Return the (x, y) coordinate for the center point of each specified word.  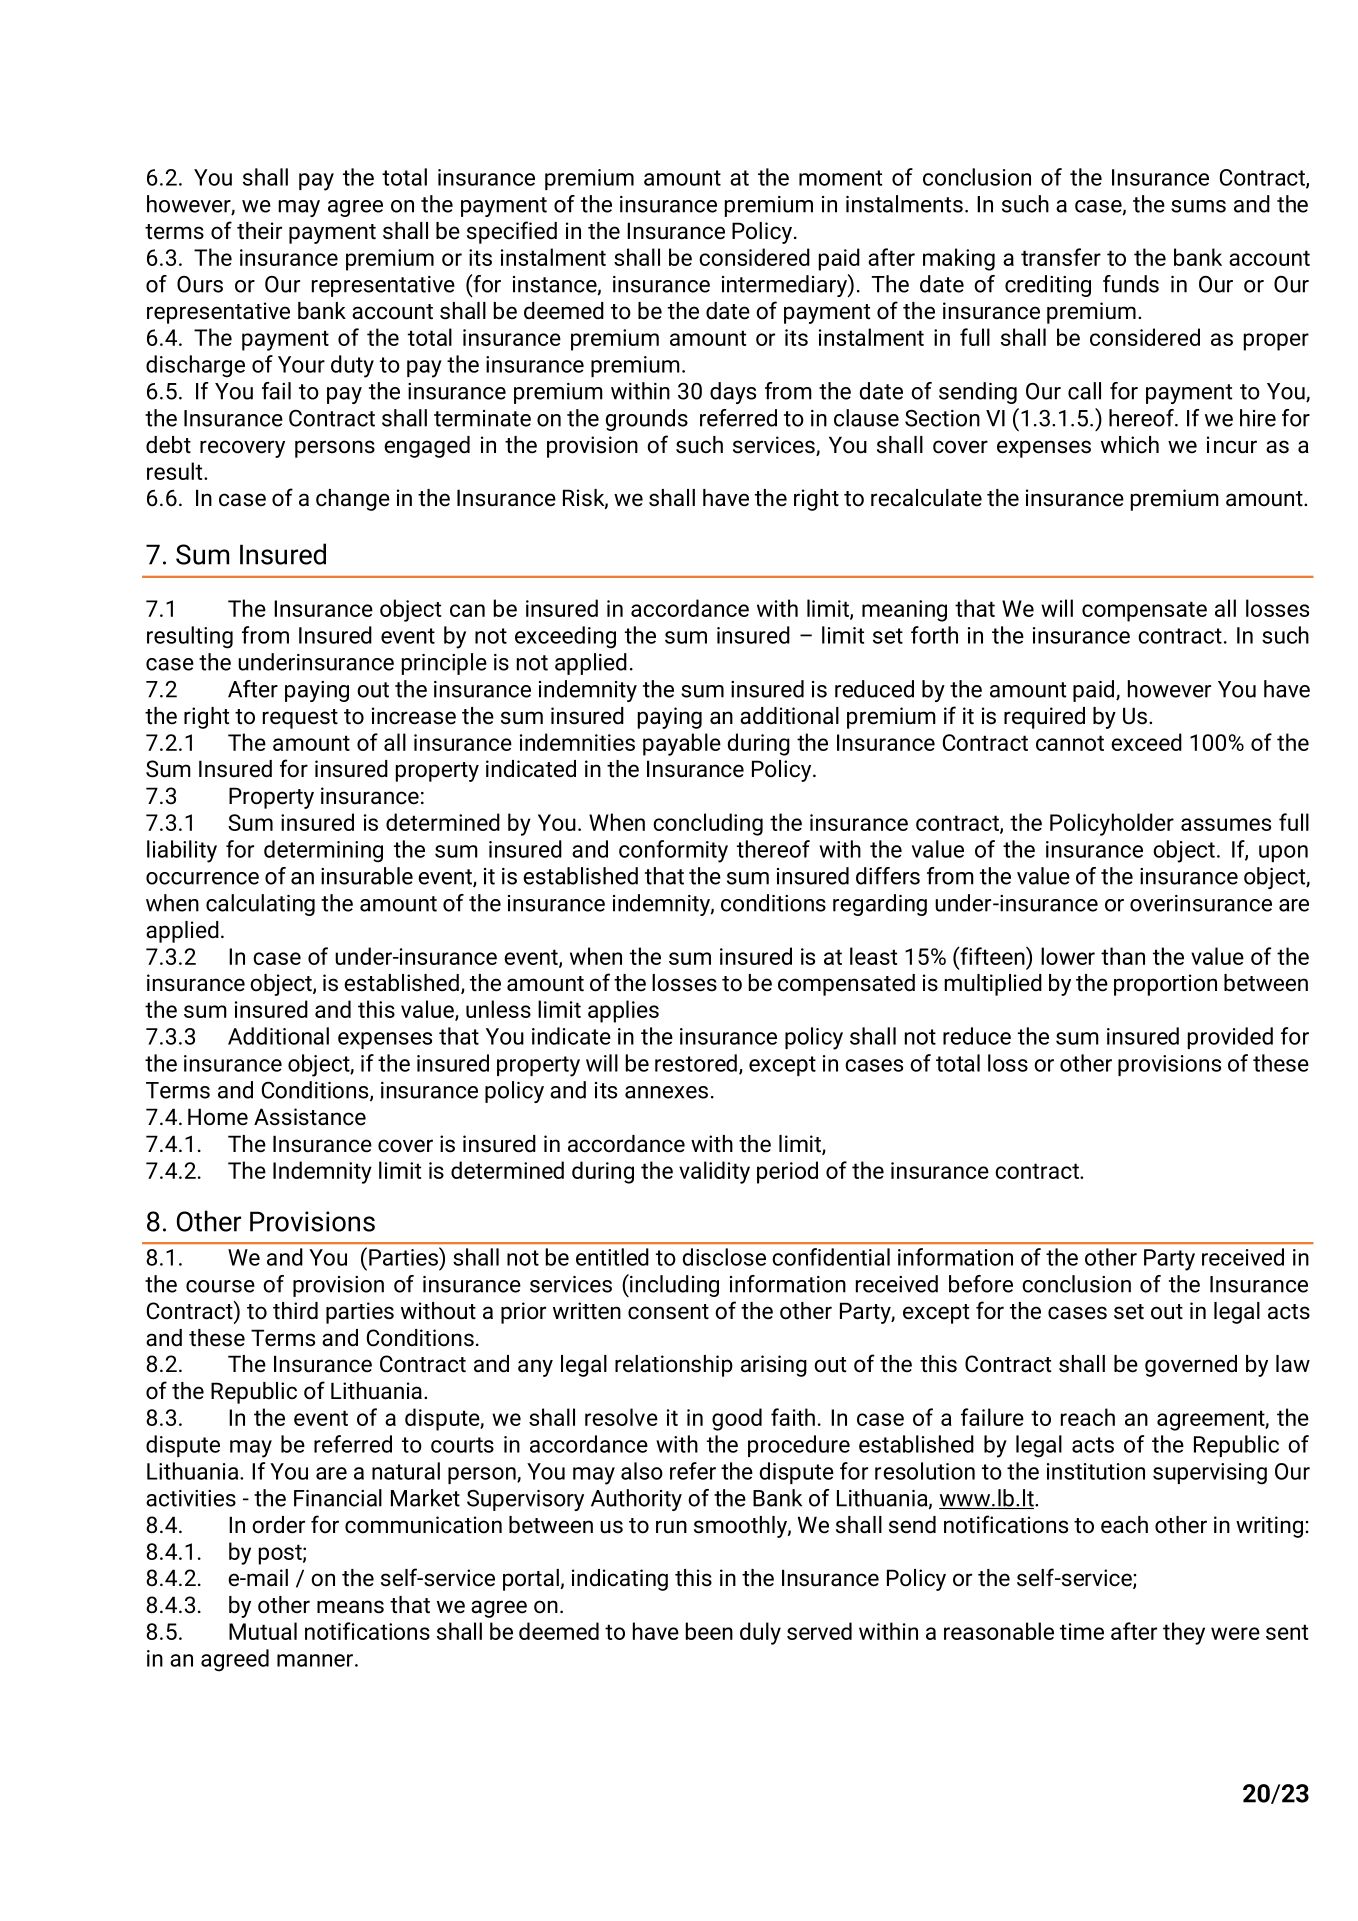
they (1184, 1633)
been (709, 1631)
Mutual (263, 1631)
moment (840, 178)
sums (1198, 206)
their (259, 231)
